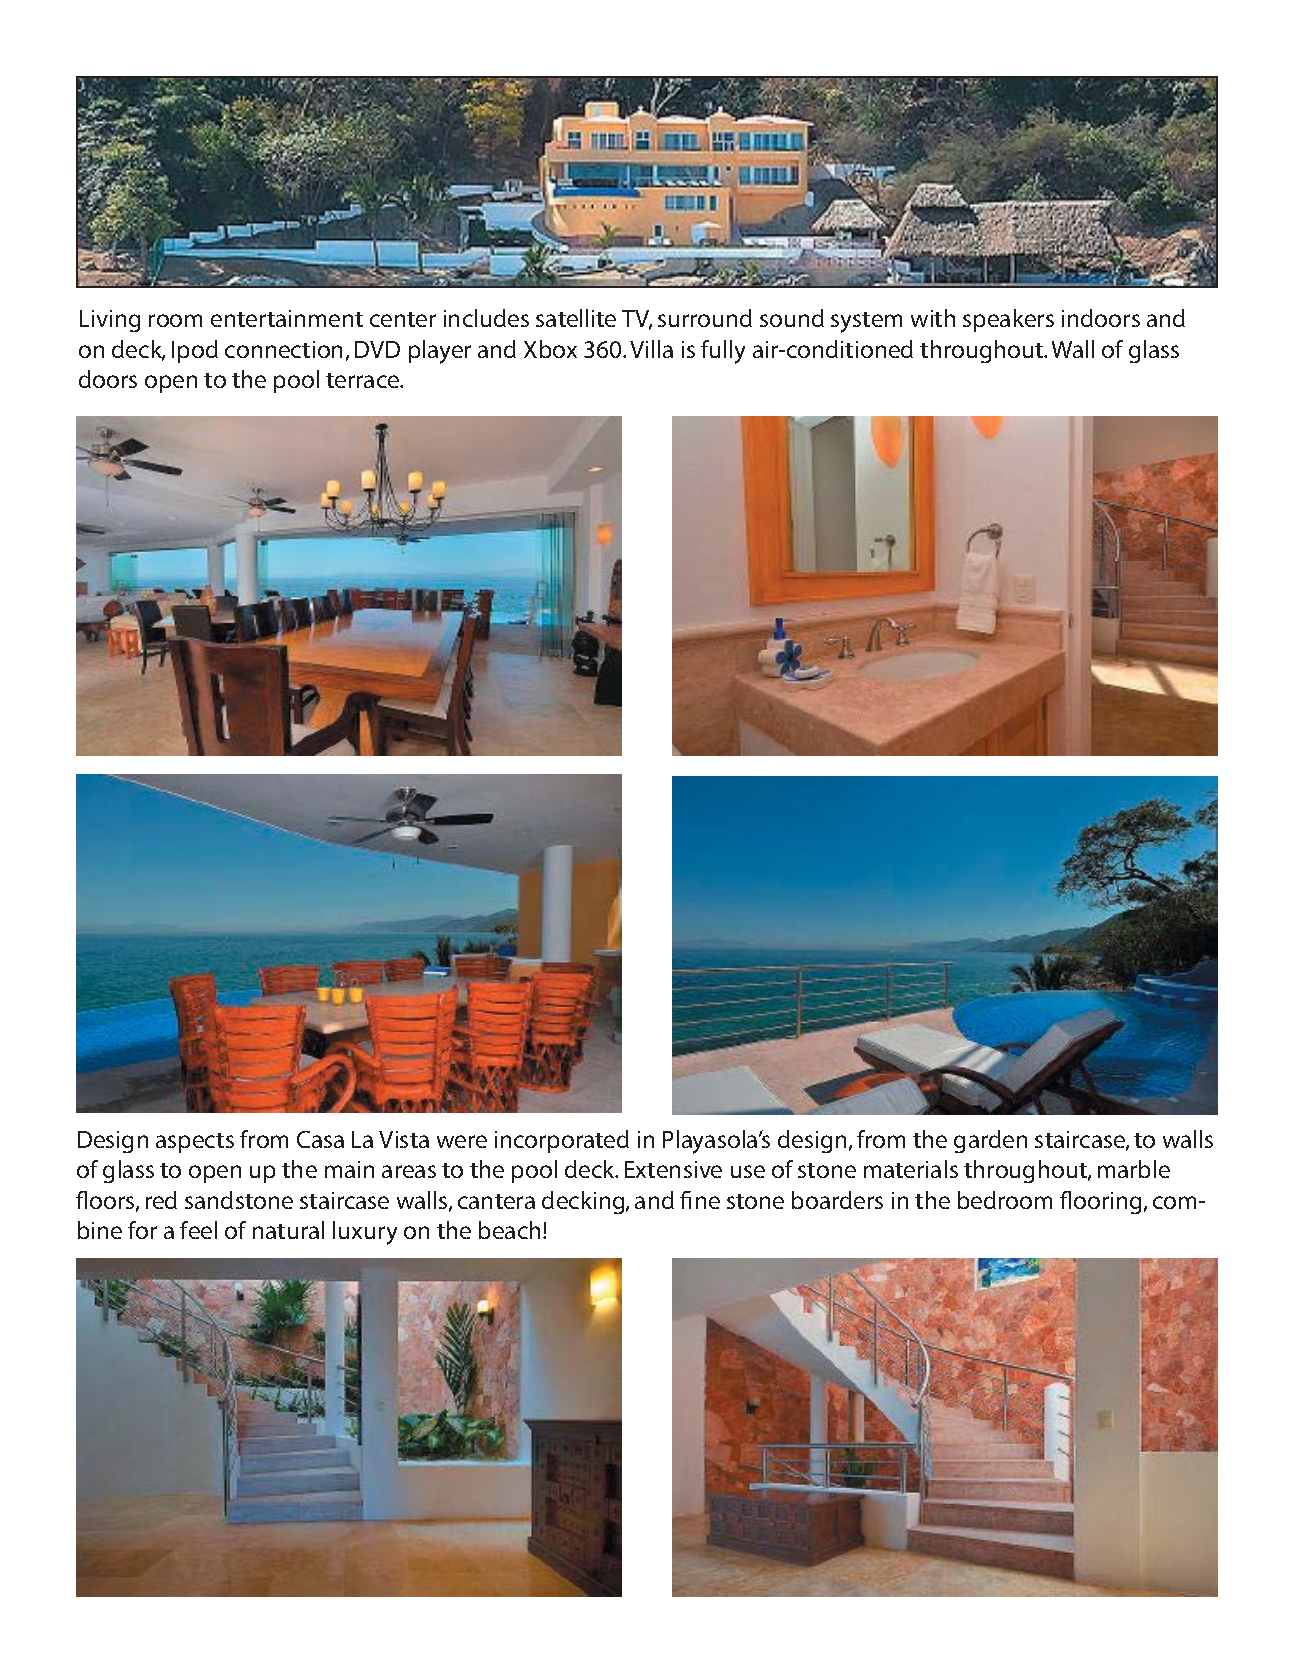  Describe the element at coordinates (550, 349) in the image. I see `Xbox` at that location.
